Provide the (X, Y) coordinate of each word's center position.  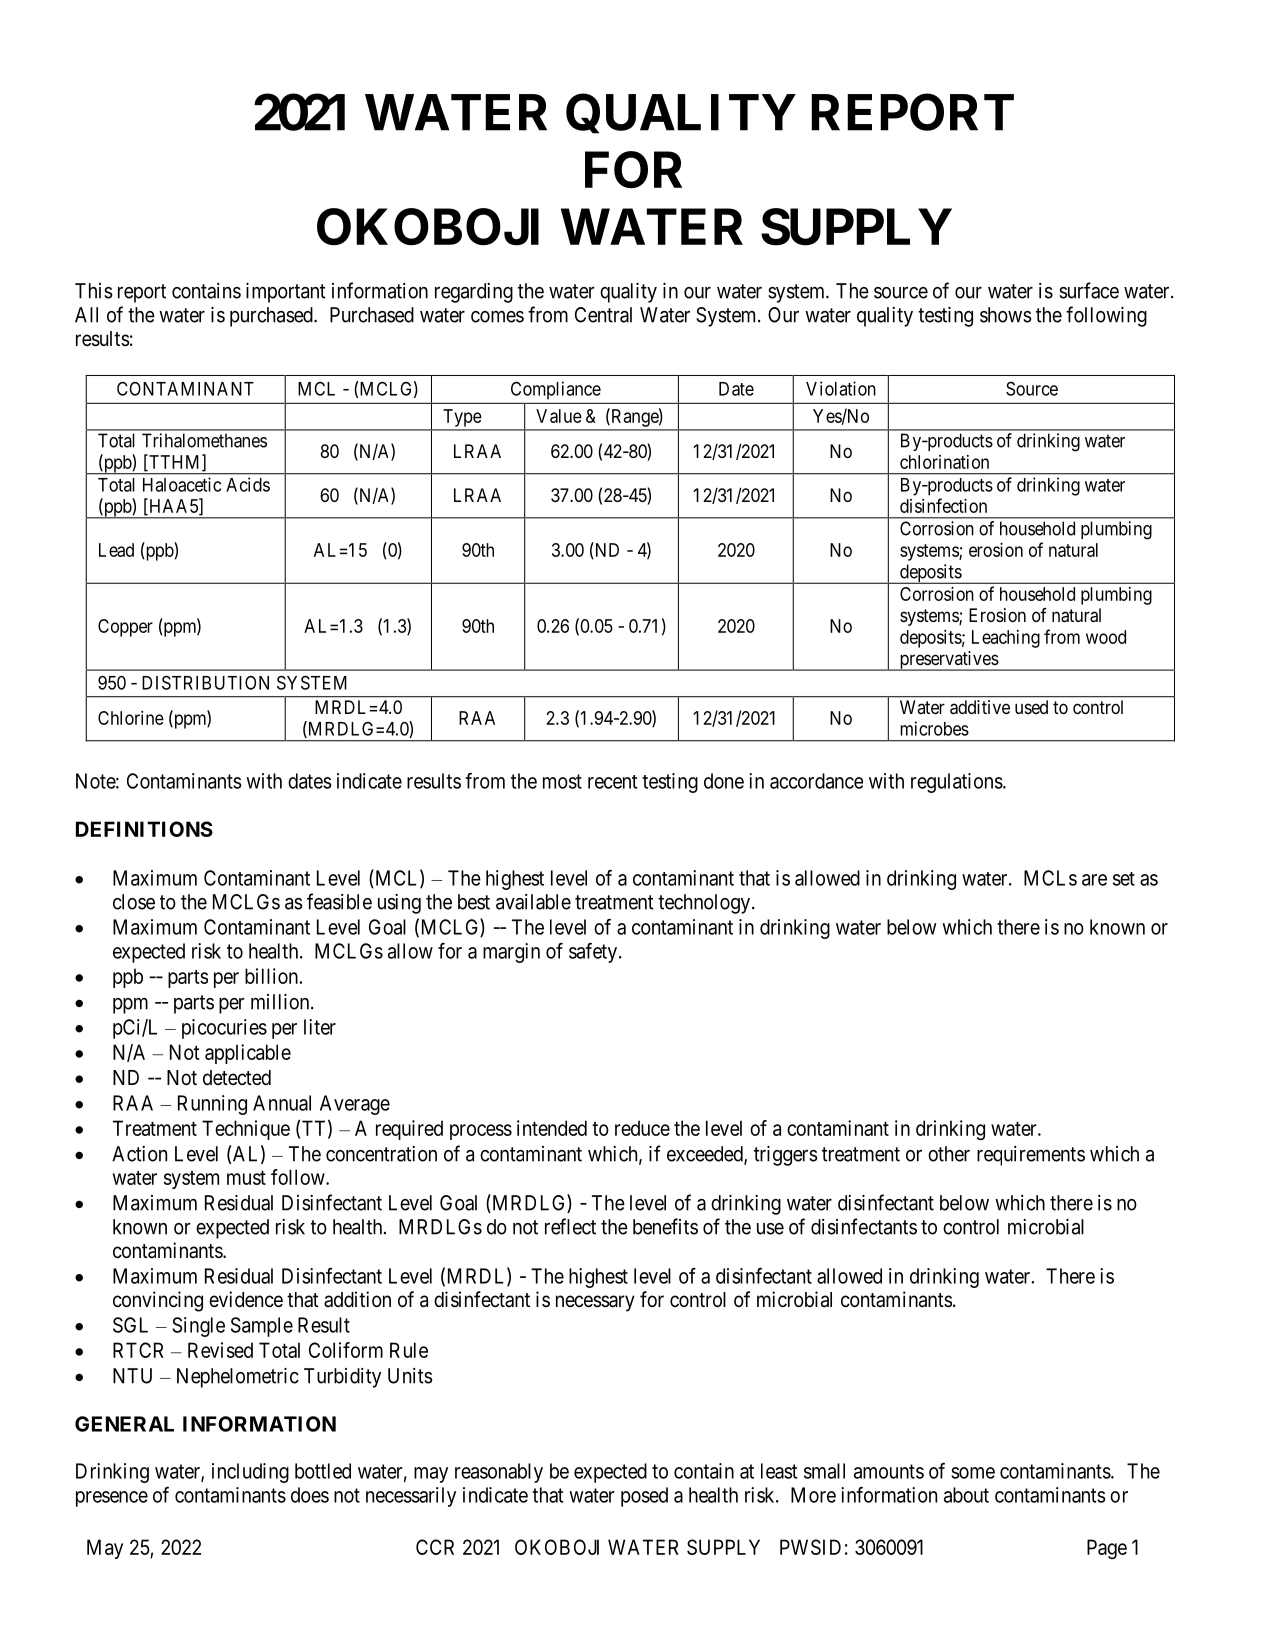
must (246, 1177)
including (250, 1473)
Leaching (1006, 639)
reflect (570, 1226)
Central (603, 315)
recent (612, 782)
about (966, 1495)
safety (594, 952)
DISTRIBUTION (205, 682)
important (286, 293)
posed (644, 1497)
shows (1005, 315)
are (1094, 880)
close (134, 902)
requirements (1031, 1156)
